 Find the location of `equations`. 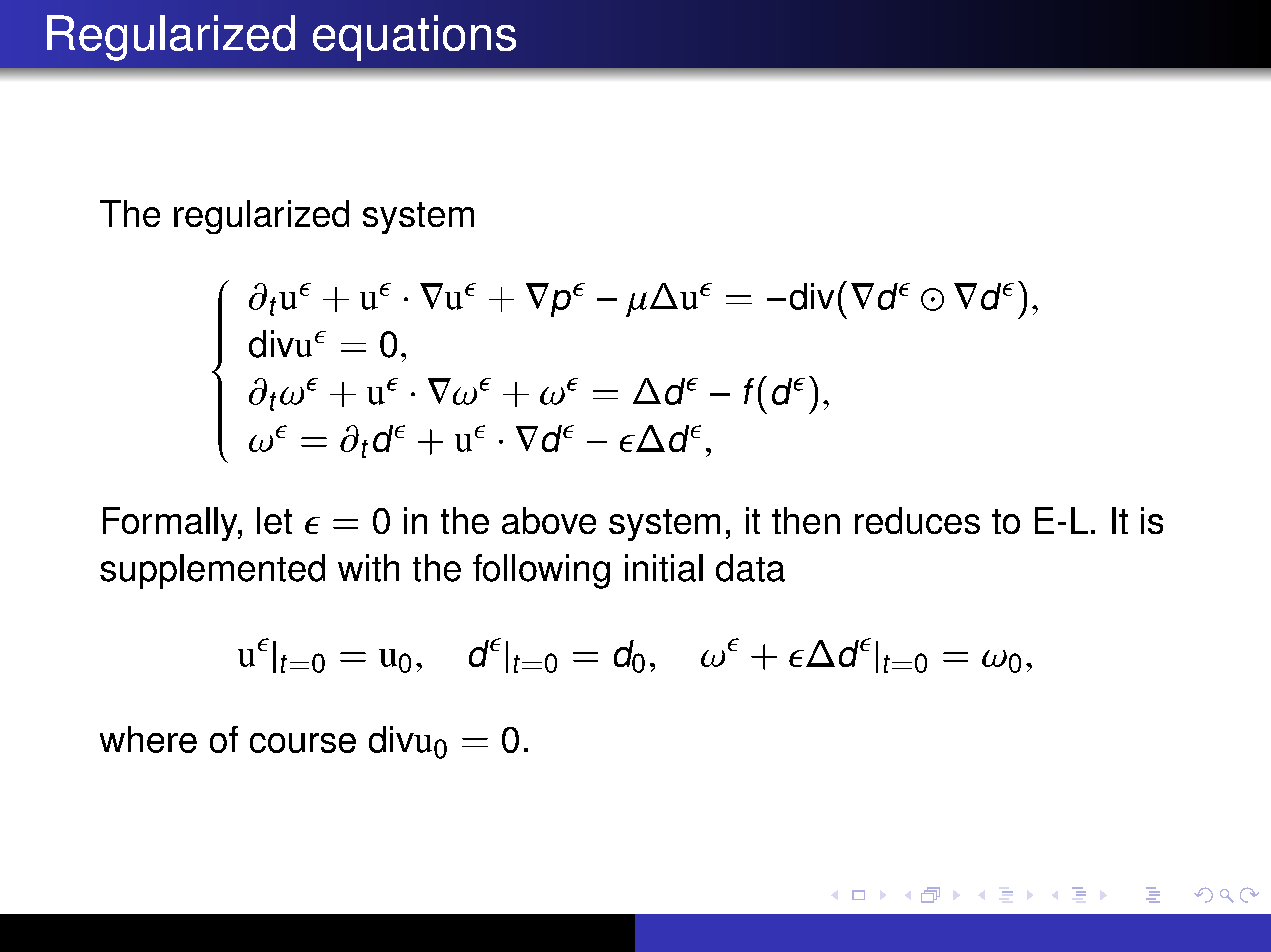

equations is located at coordinates (414, 38).
